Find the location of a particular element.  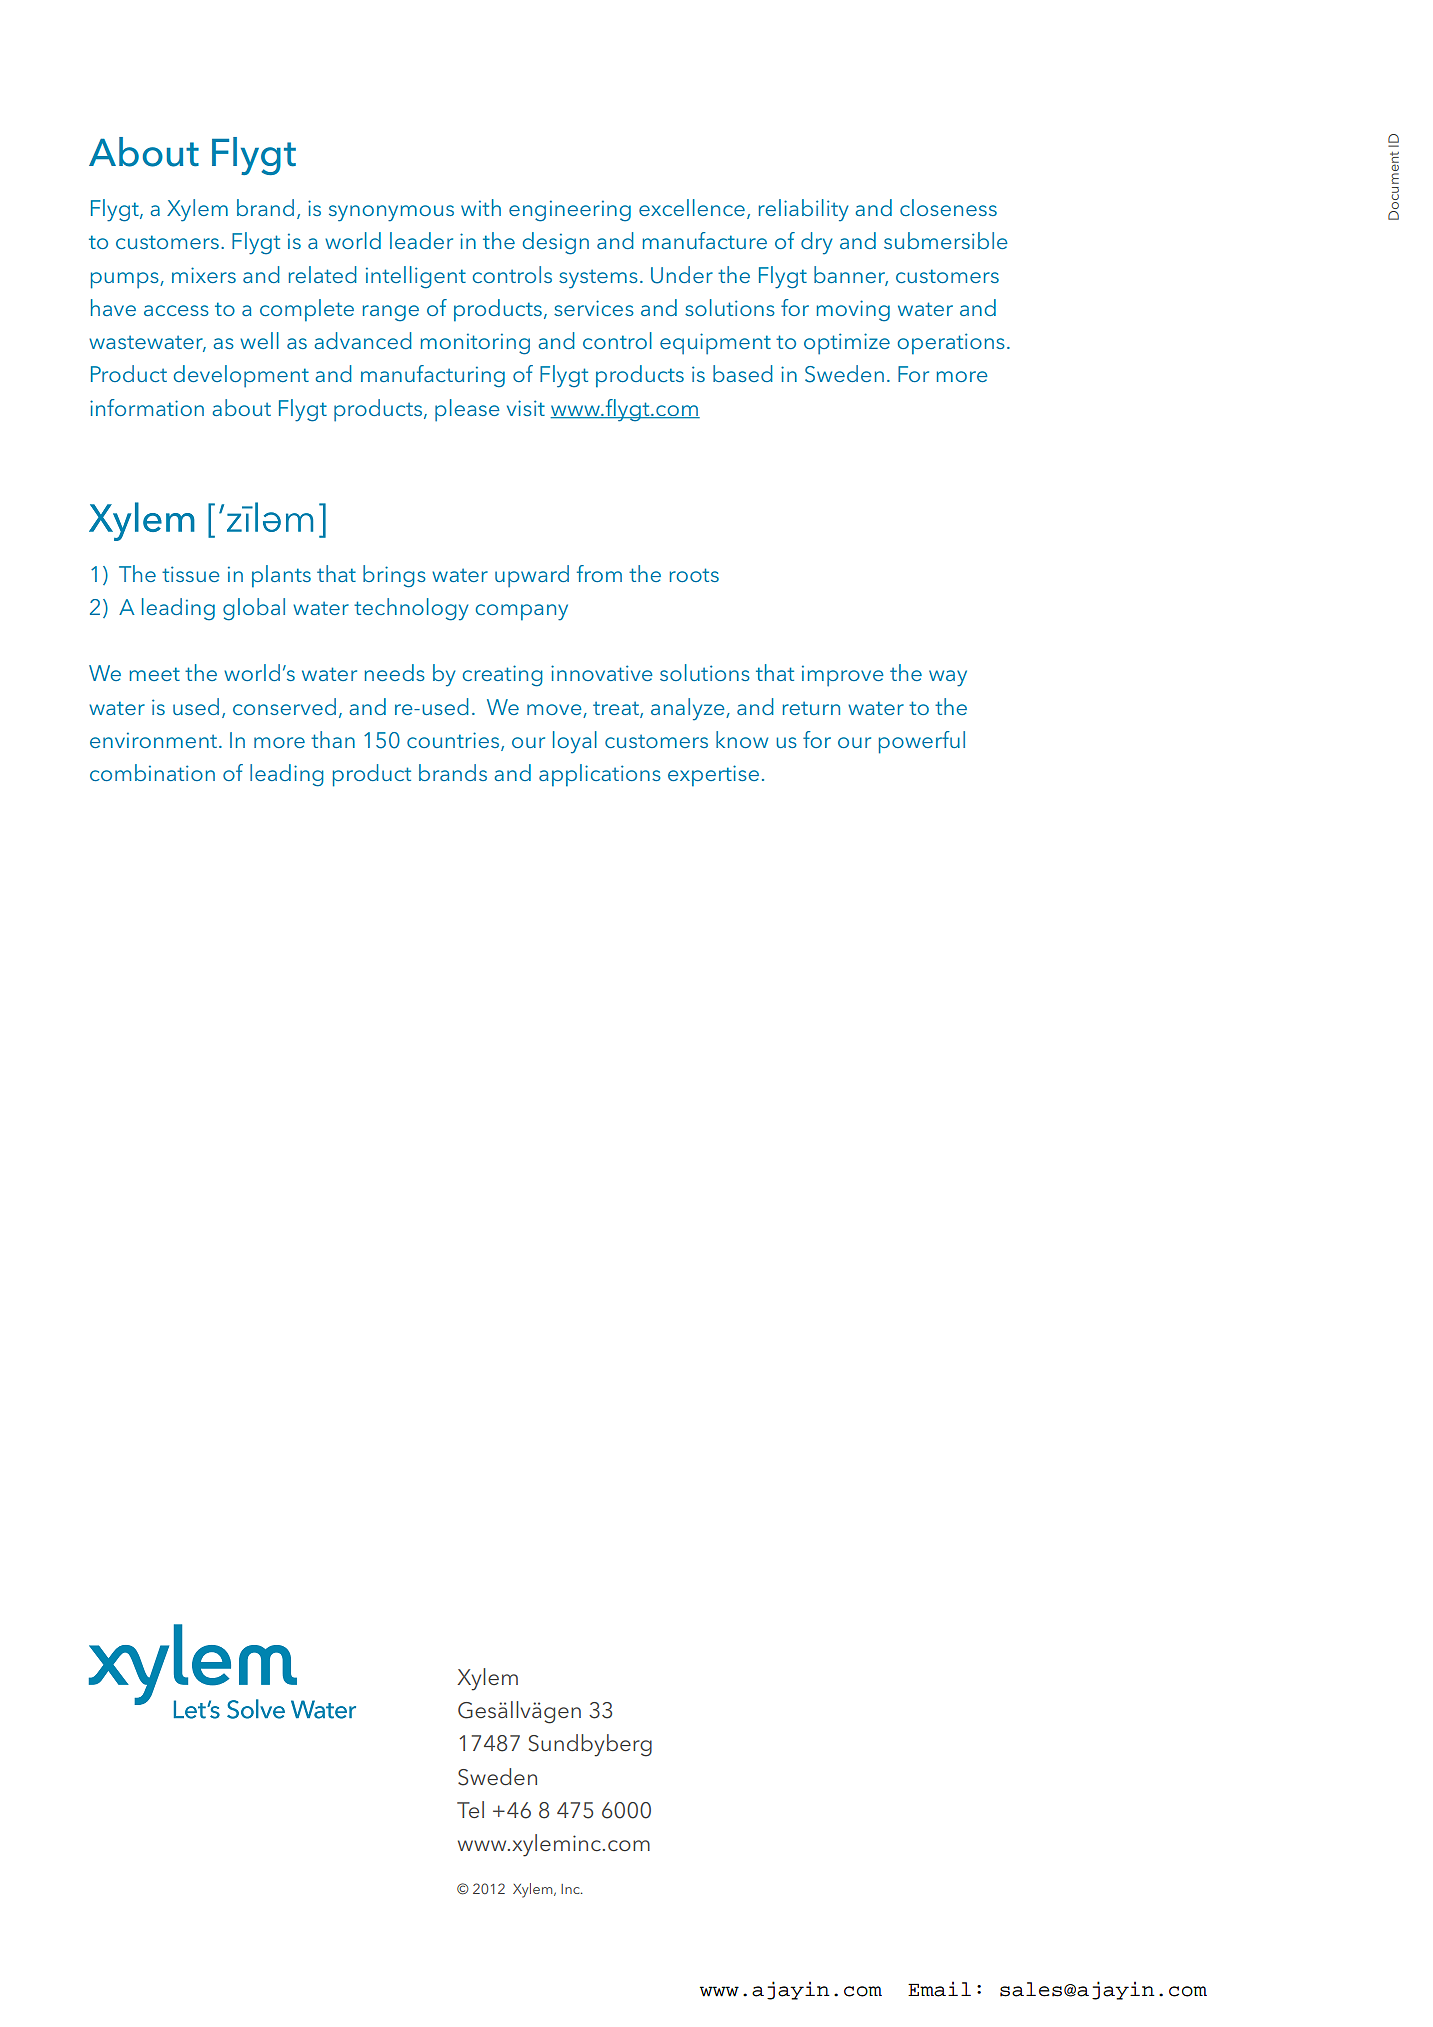

visit is located at coordinates (526, 408).
